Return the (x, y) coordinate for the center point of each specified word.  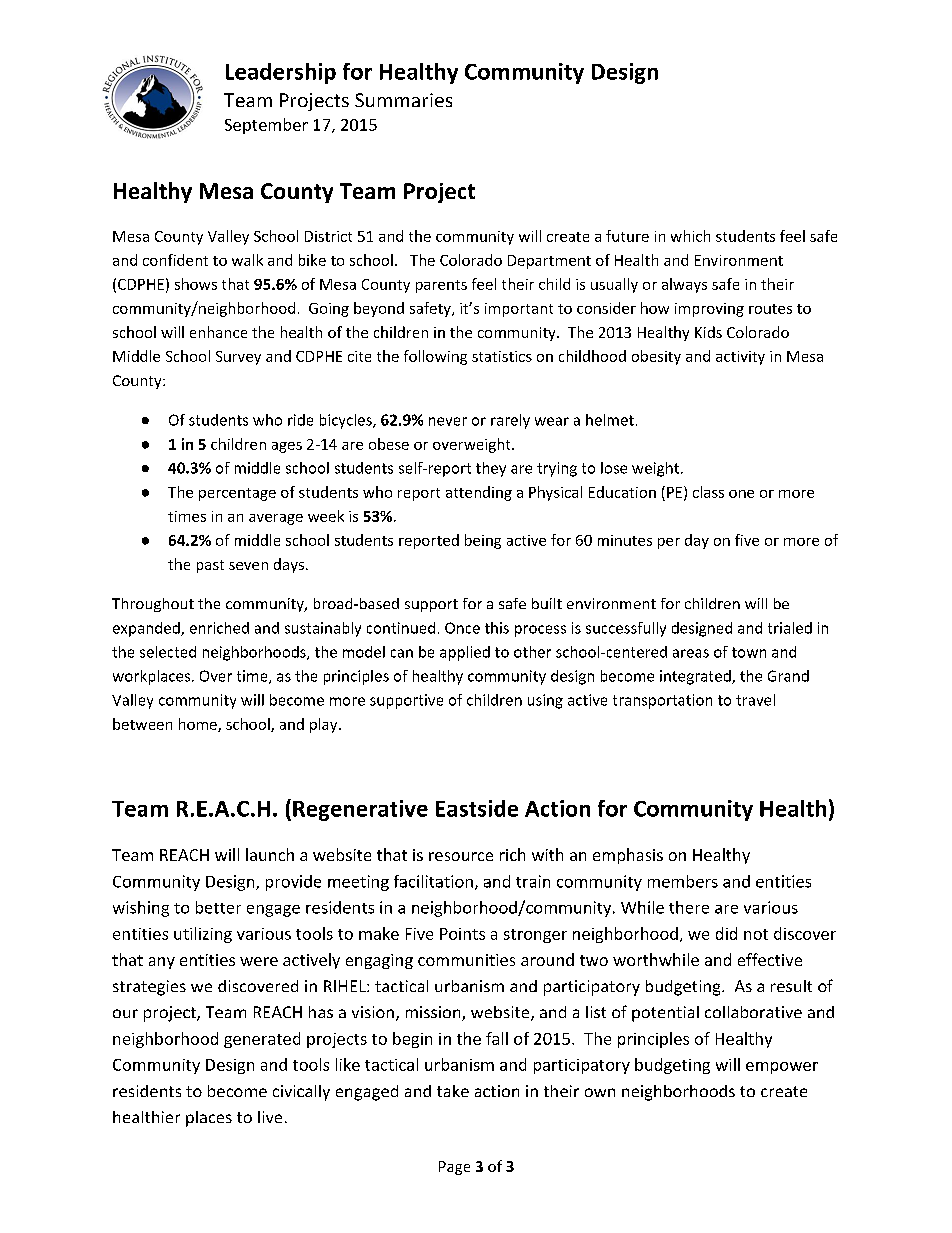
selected (168, 652)
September (266, 126)
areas (691, 653)
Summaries (403, 100)
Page (454, 1168)
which (690, 236)
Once (462, 628)
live (270, 1117)
